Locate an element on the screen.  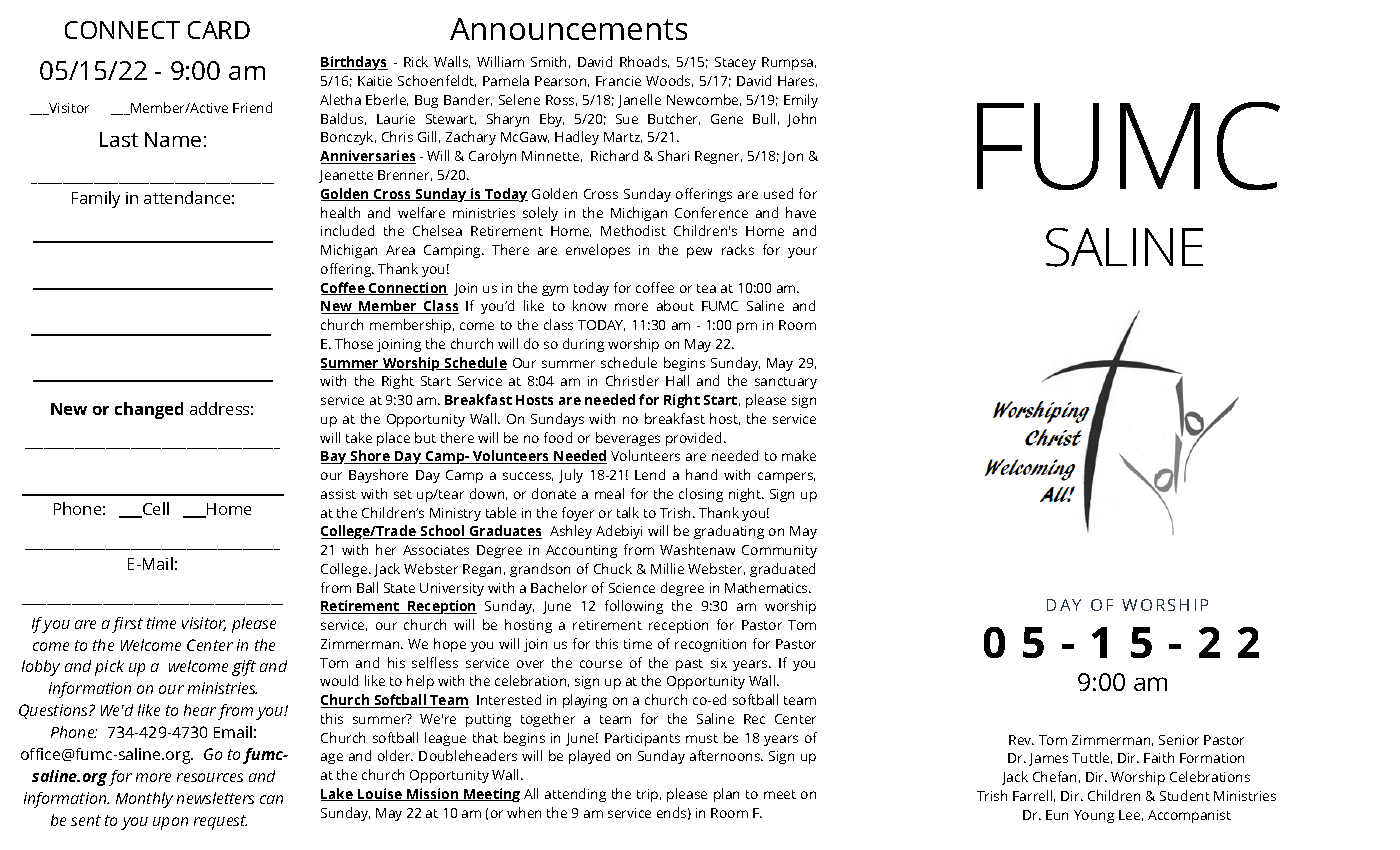
Francie is located at coordinates (618, 81).
